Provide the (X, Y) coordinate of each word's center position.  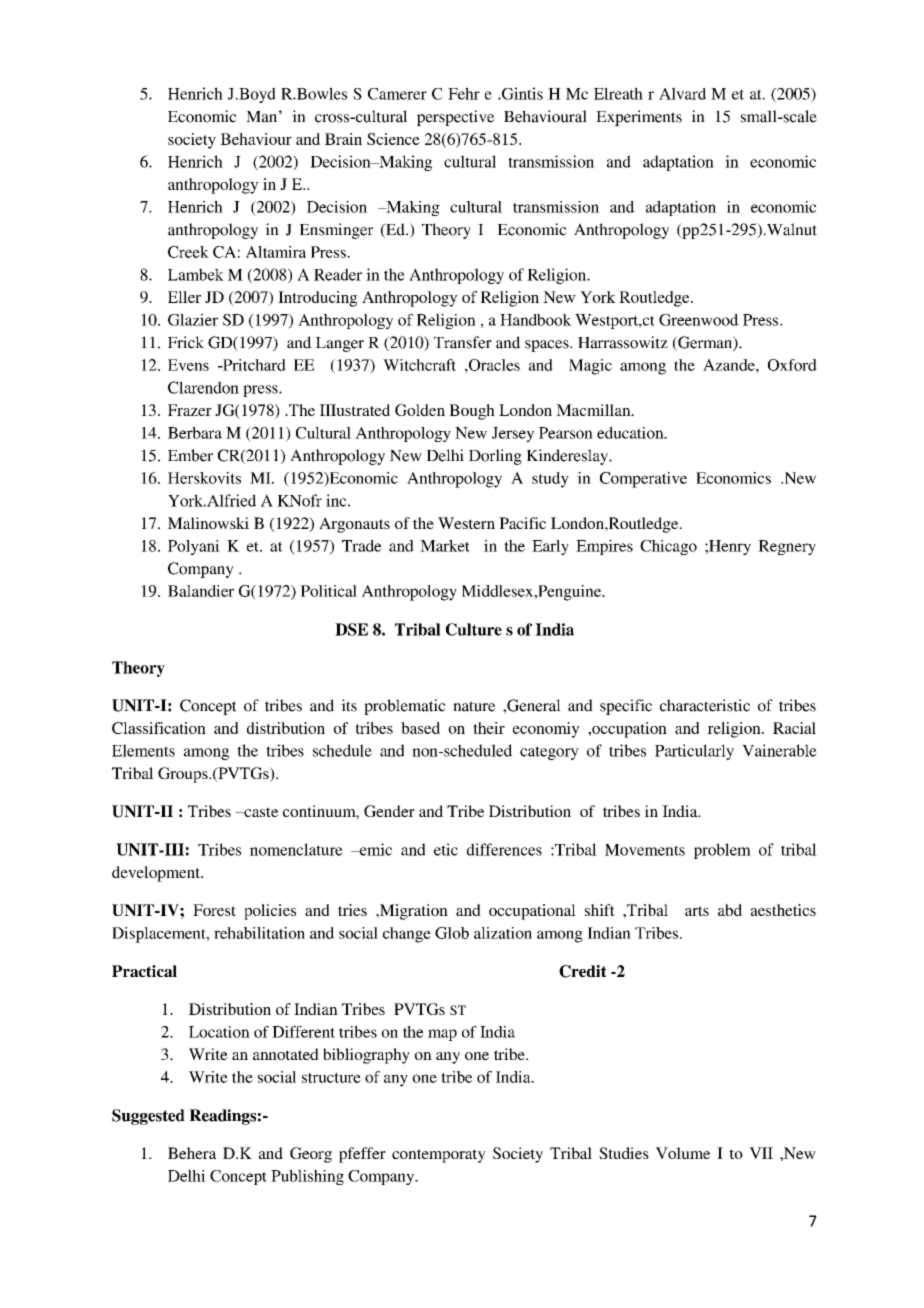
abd (730, 910)
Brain (343, 139)
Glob (452, 933)
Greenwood (699, 320)
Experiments (639, 118)
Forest (214, 910)
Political (329, 591)
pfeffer (362, 1155)
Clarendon (203, 387)
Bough (472, 412)
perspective (455, 118)
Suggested (148, 1117)
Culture (474, 629)
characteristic (705, 705)
